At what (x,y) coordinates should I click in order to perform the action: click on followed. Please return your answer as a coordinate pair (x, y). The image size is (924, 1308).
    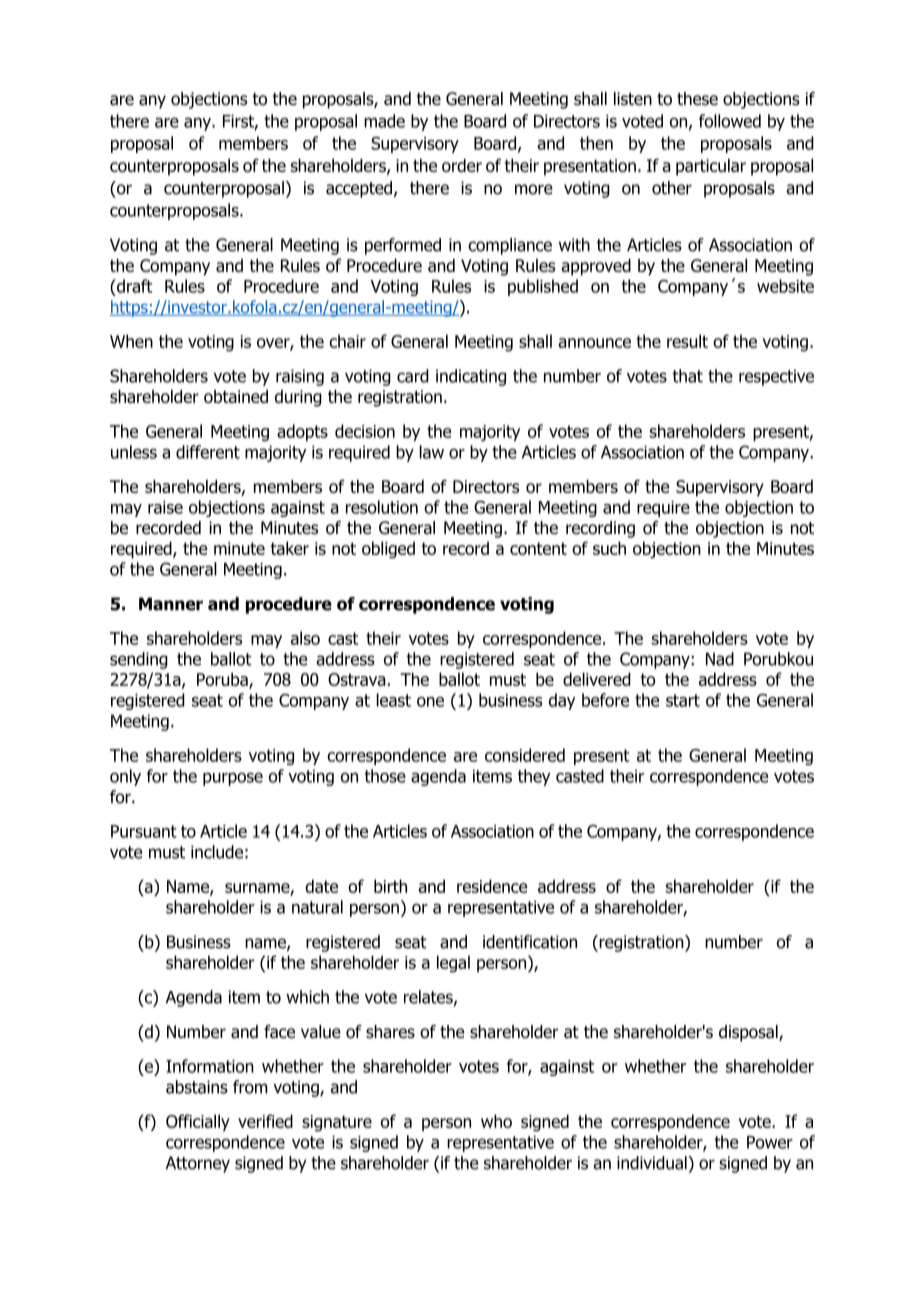
    Looking at the image, I should click on (730, 121).
